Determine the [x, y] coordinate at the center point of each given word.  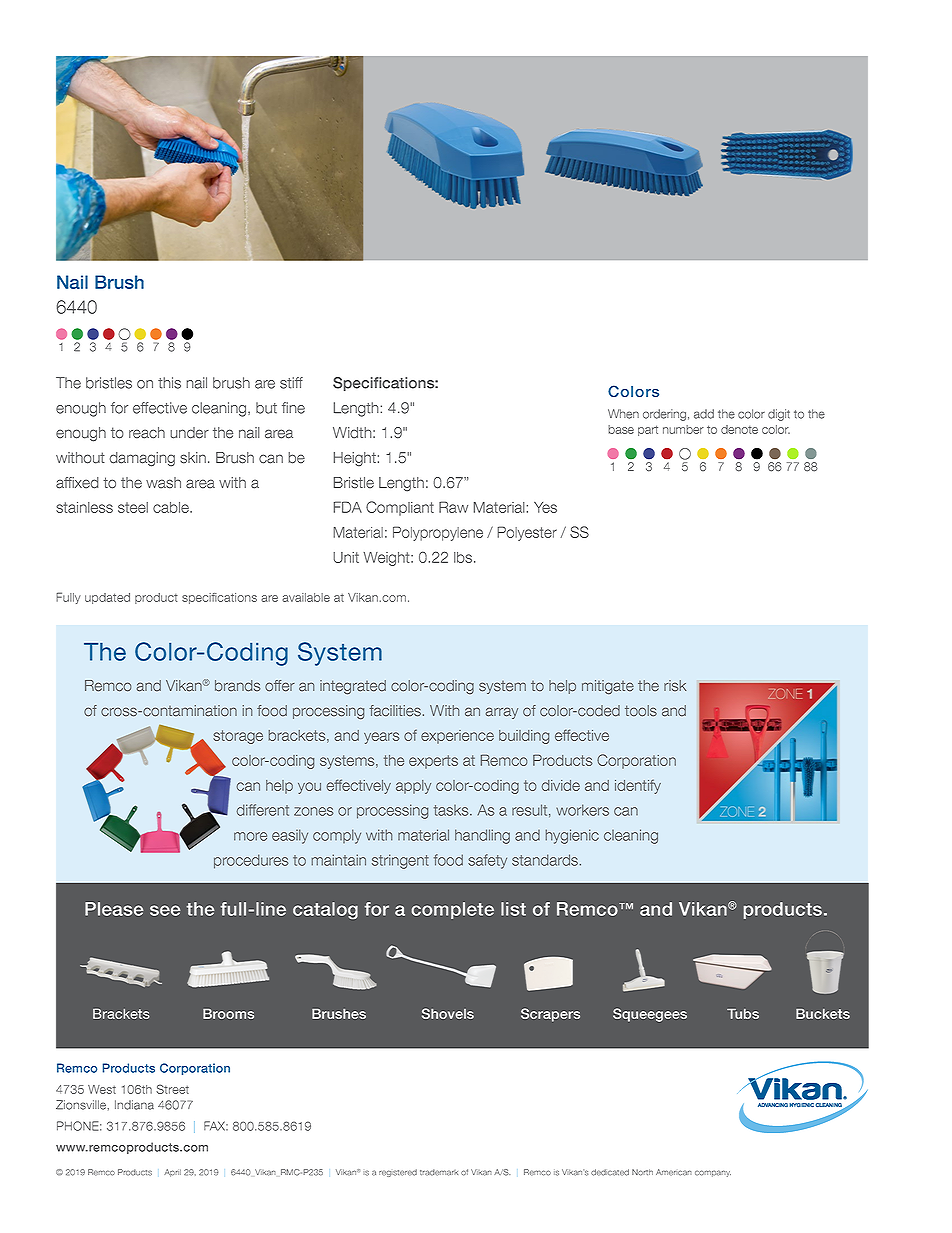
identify [638, 787]
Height [355, 459]
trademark [439, 1172]
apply [413, 787]
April [172, 1173]
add [704, 414]
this [169, 383]
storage [238, 737]
